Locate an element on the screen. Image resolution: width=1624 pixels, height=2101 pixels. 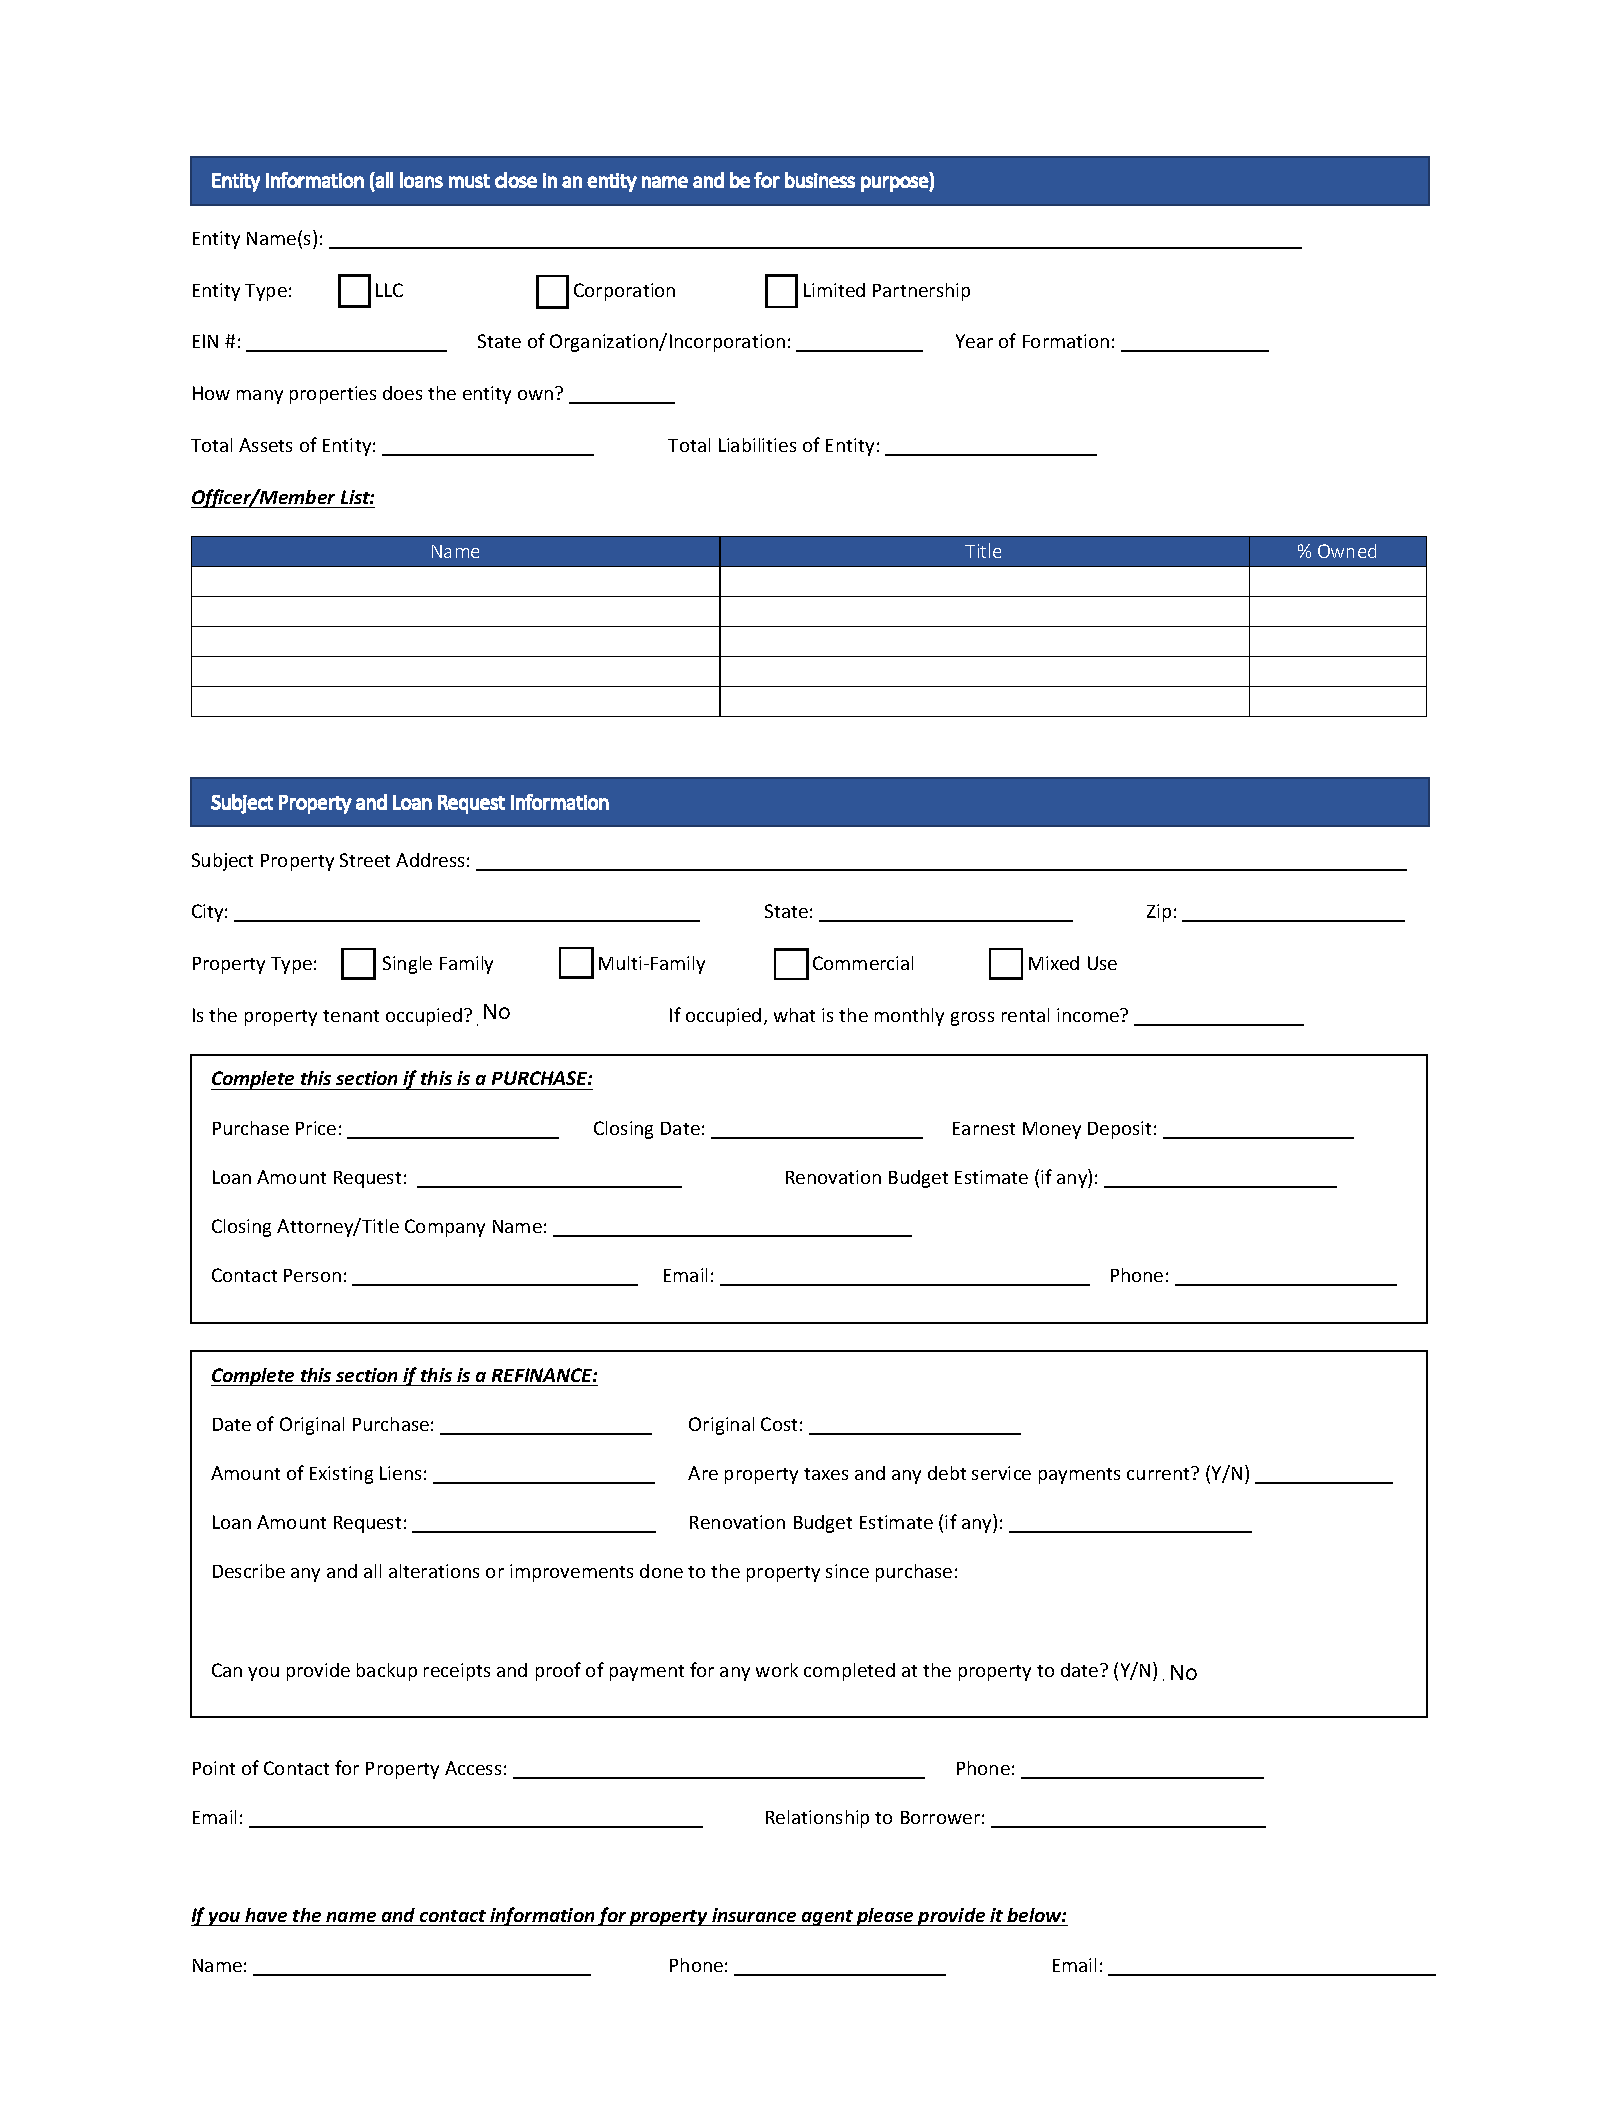
what is located at coordinates (794, 1015).
